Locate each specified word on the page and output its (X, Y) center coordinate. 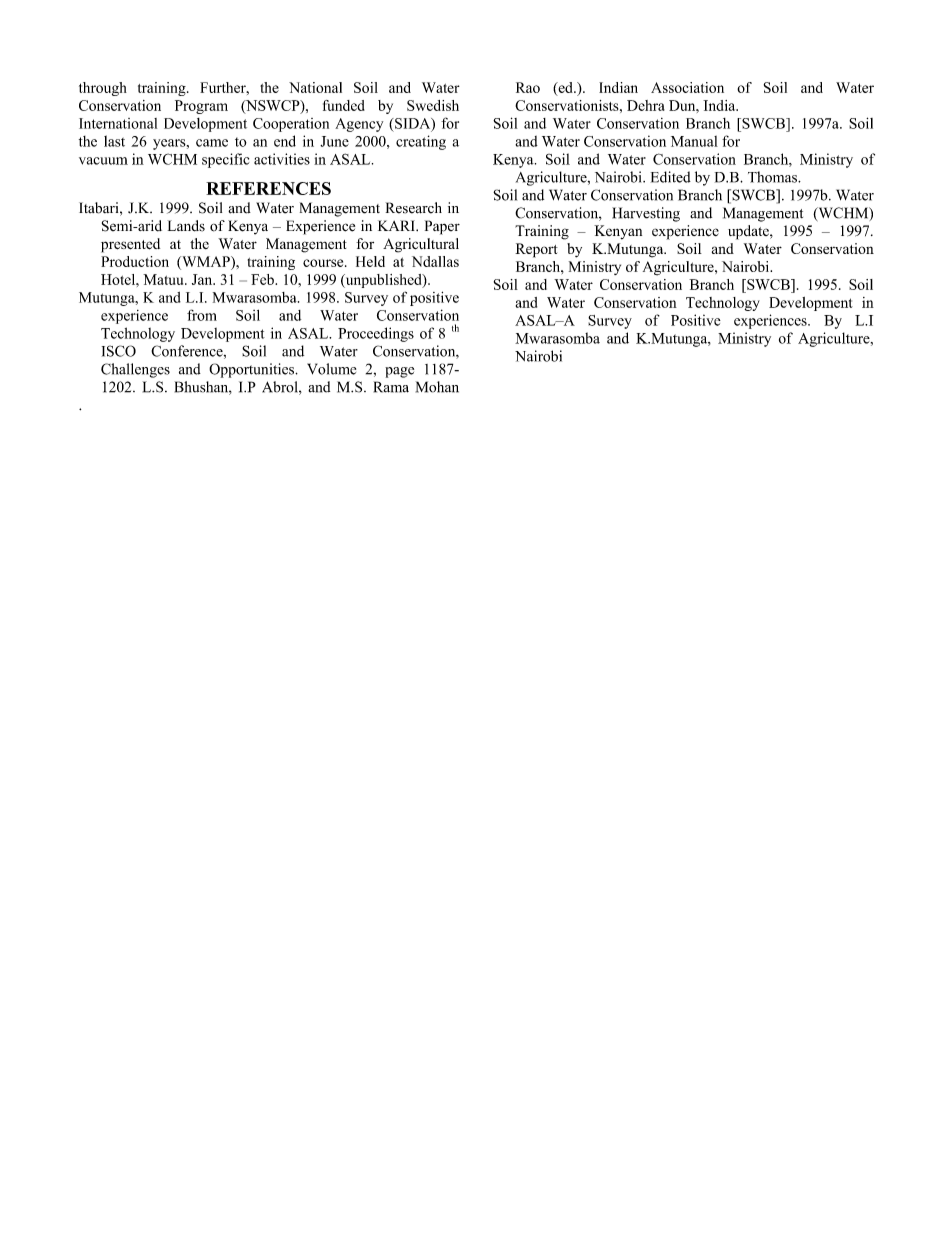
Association (687, 87)
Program (201, 107)
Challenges (135, 370)
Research (414, 208)
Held (370, 261)
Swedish (433, 105)
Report (536, 250)
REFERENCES (268, 188)
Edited (671, 177)
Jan (203, 279)
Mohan (437, 387)
